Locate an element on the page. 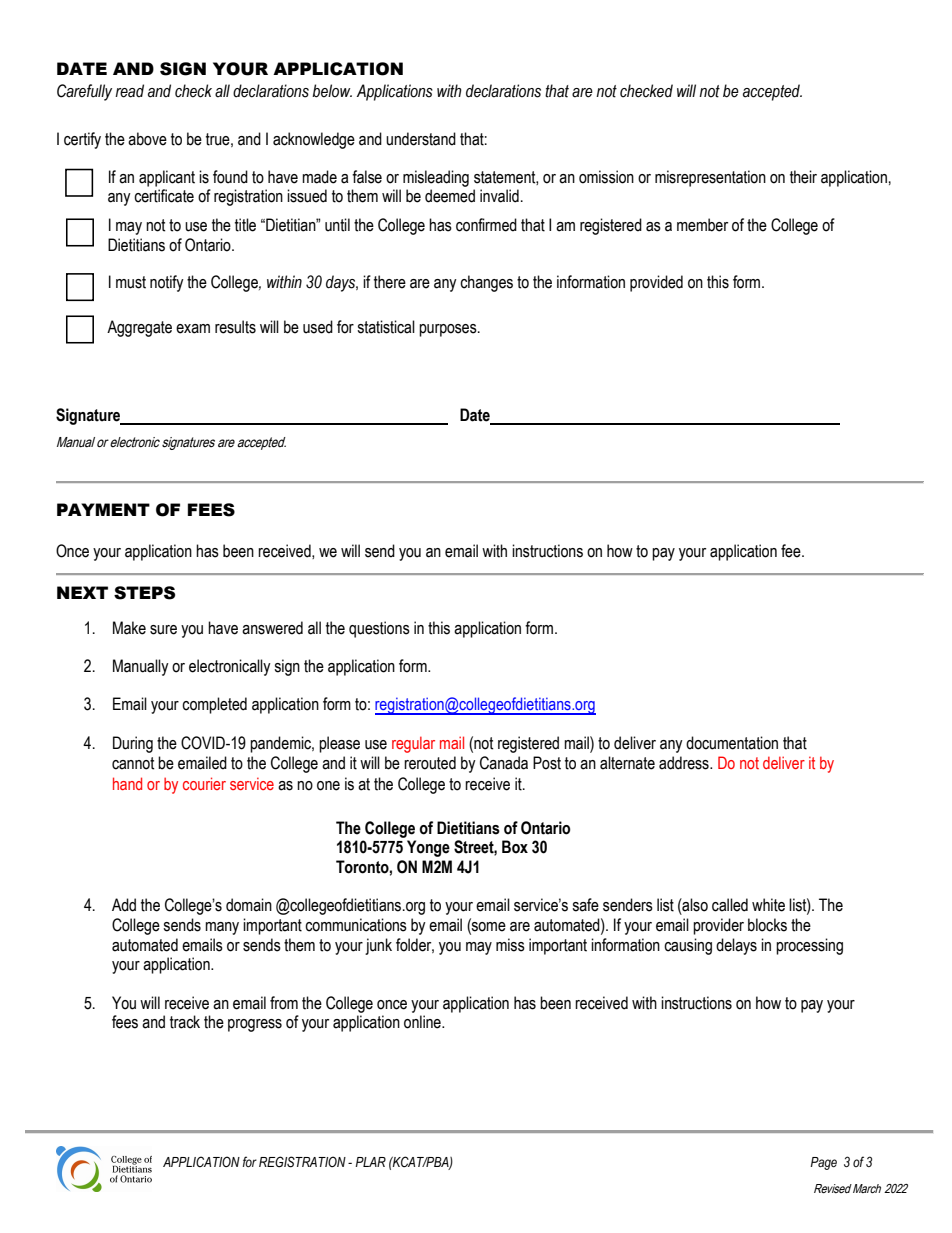 The width and height of the page is (952, 1233). questions is located at coordinates (379, 629).
